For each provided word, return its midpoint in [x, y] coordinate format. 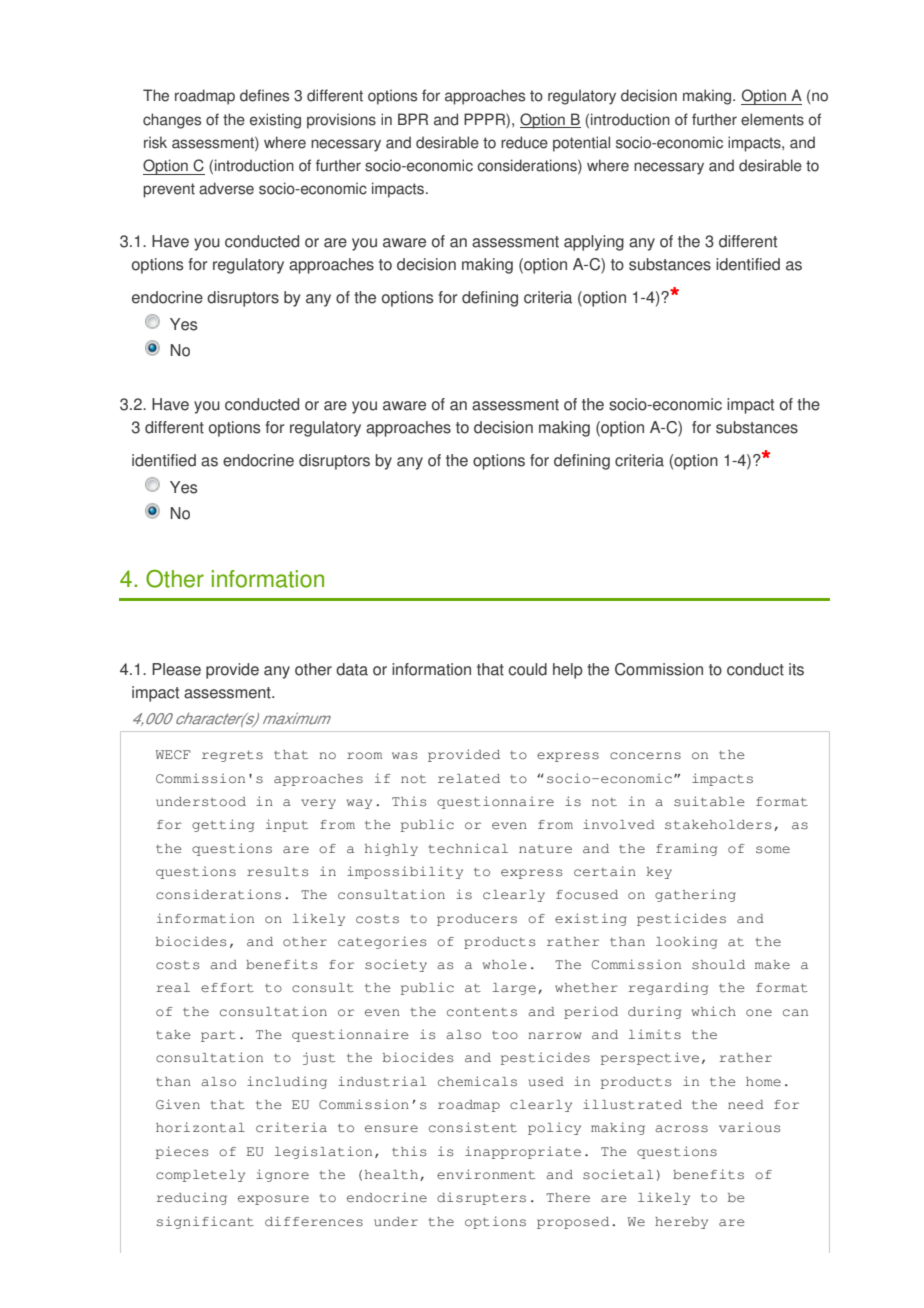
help [568, 671]
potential [581, 144]
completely [200, 1176]
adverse [226, 188]
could [527, 669]
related [469, 779]
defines [264, 95]
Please [176, 669]
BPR [413, 119]
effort [227, 988]
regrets [232, 756]
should [718, 965]
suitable [709, 801]
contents [482, 1012]
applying [594, 243]
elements [772, 119]
